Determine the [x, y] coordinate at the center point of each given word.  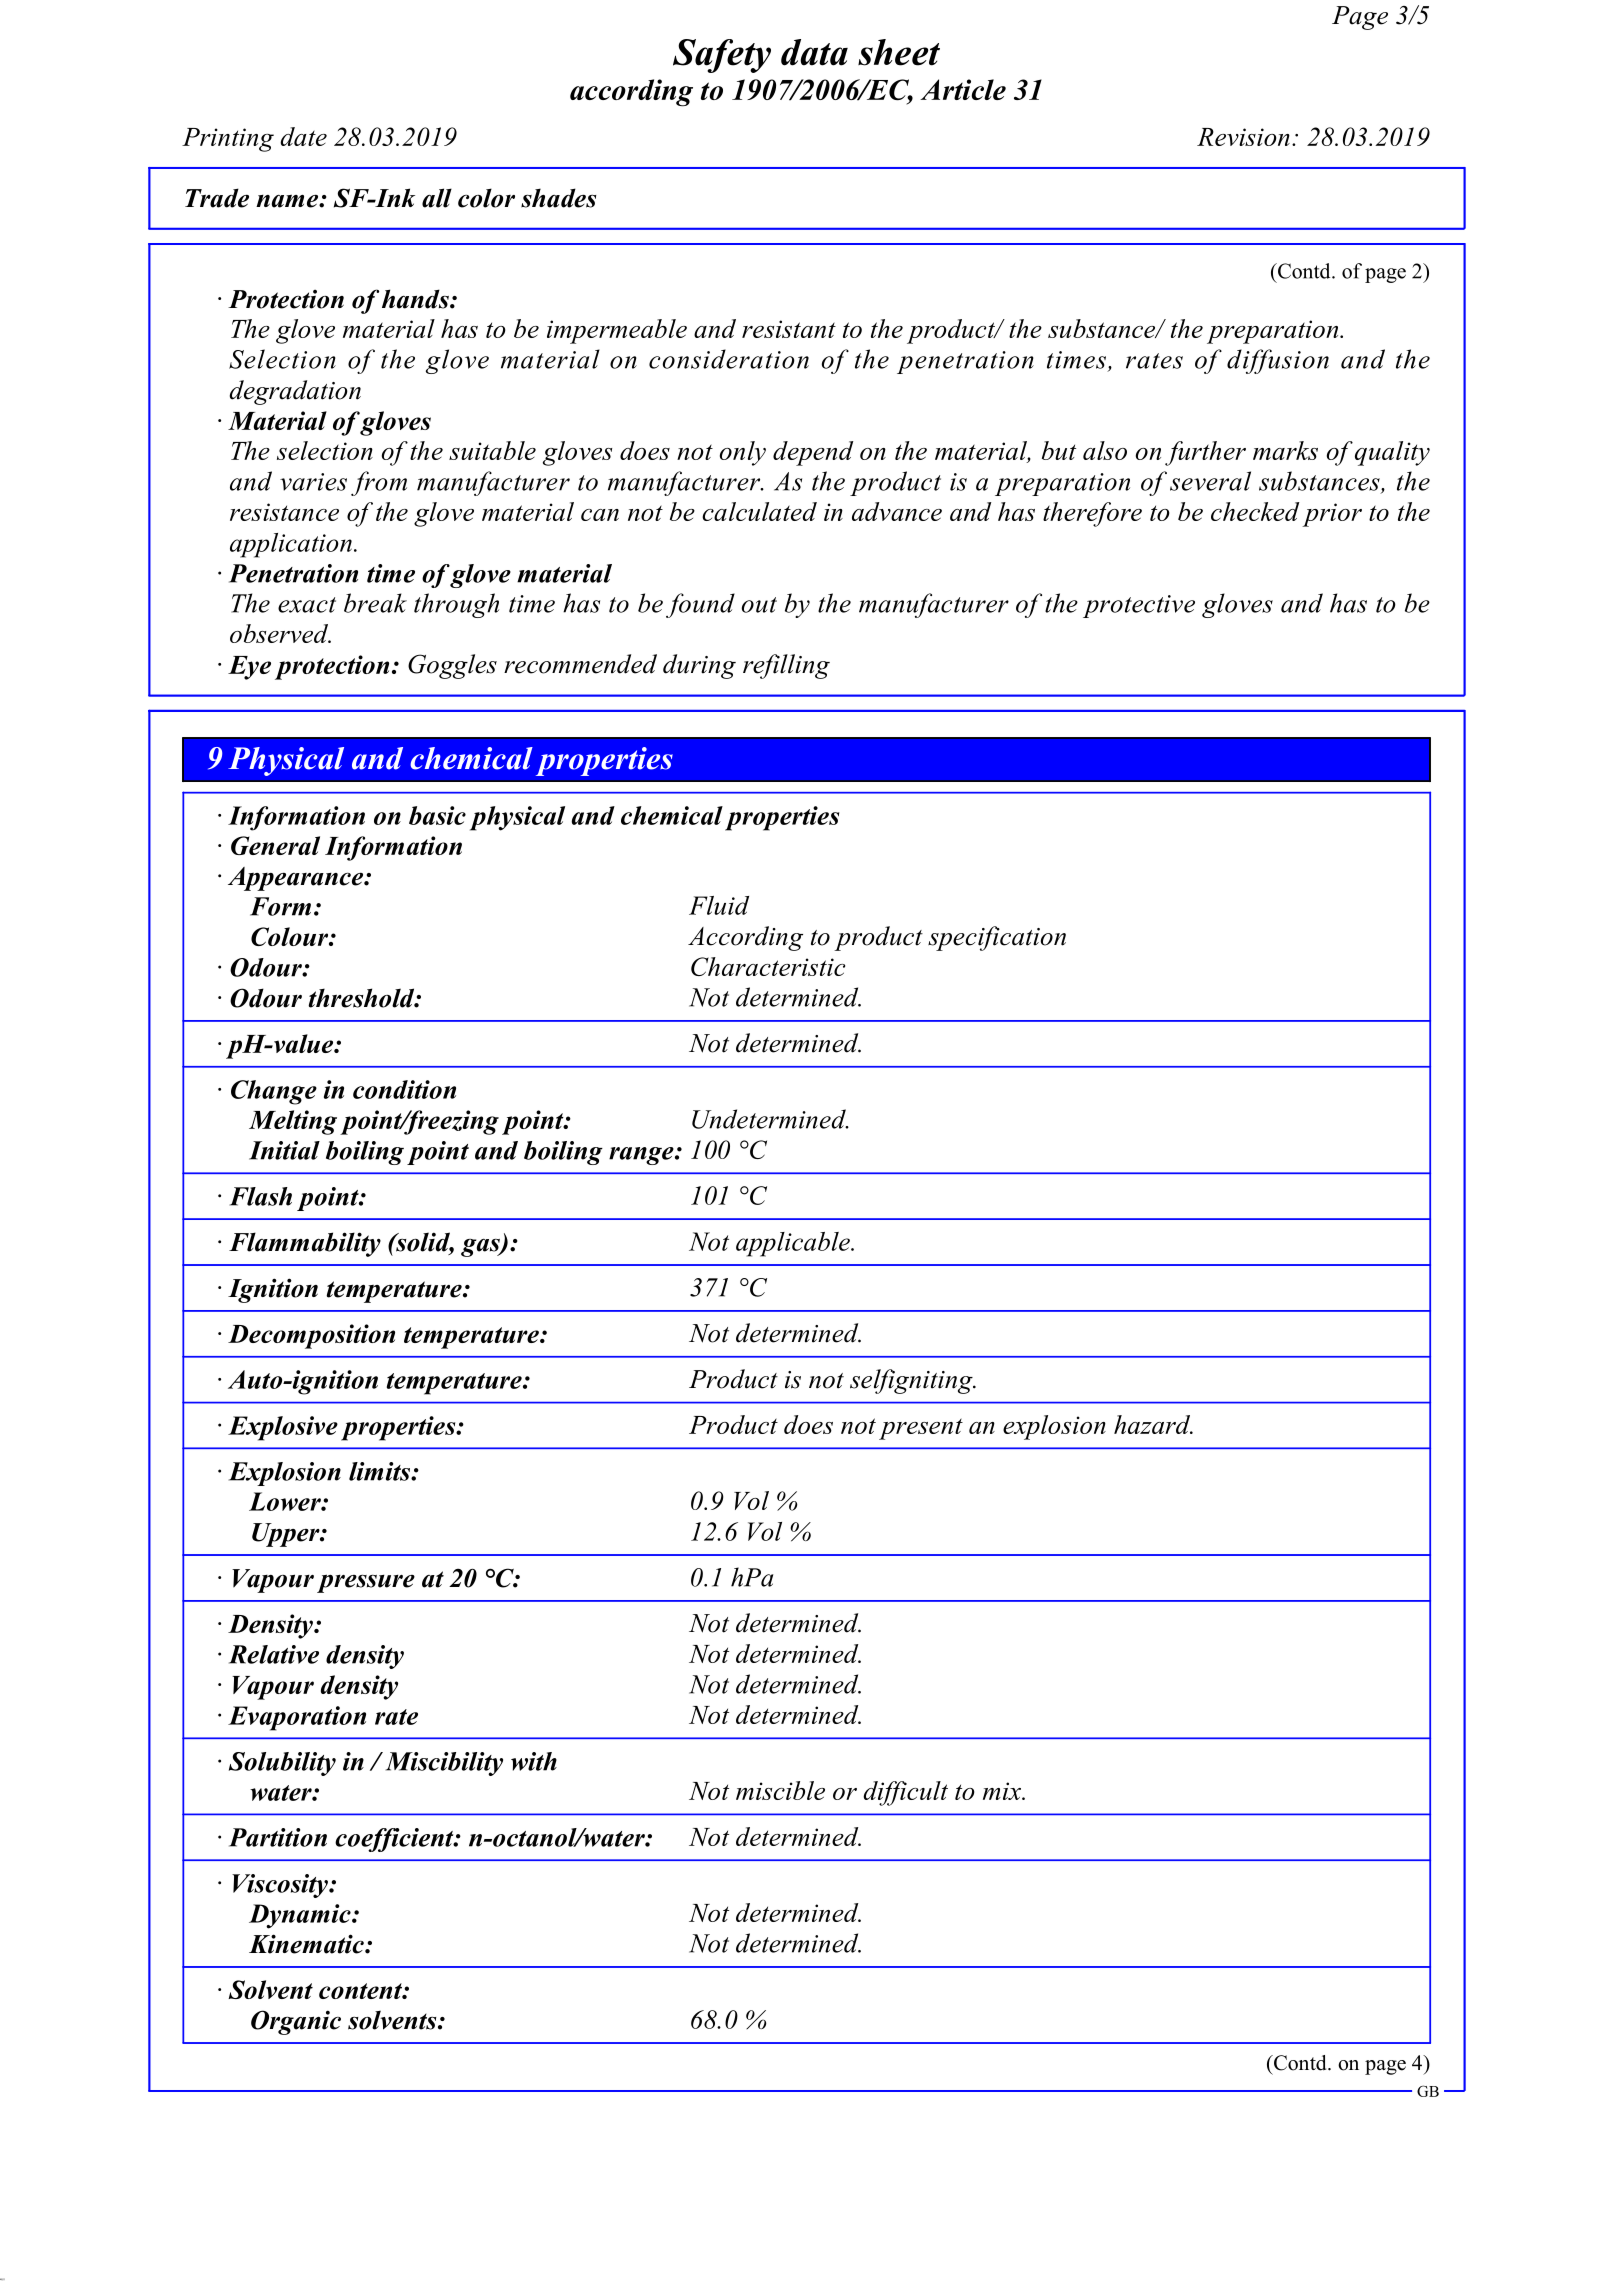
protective [1139, 606]
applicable [794, 1244]
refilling [786, 666]
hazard [1153, 1424]
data [814, 52]
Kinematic [307, 1944]
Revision [1243, 137]
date [303, 136]
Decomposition [311, 1336]
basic [437, 815]
